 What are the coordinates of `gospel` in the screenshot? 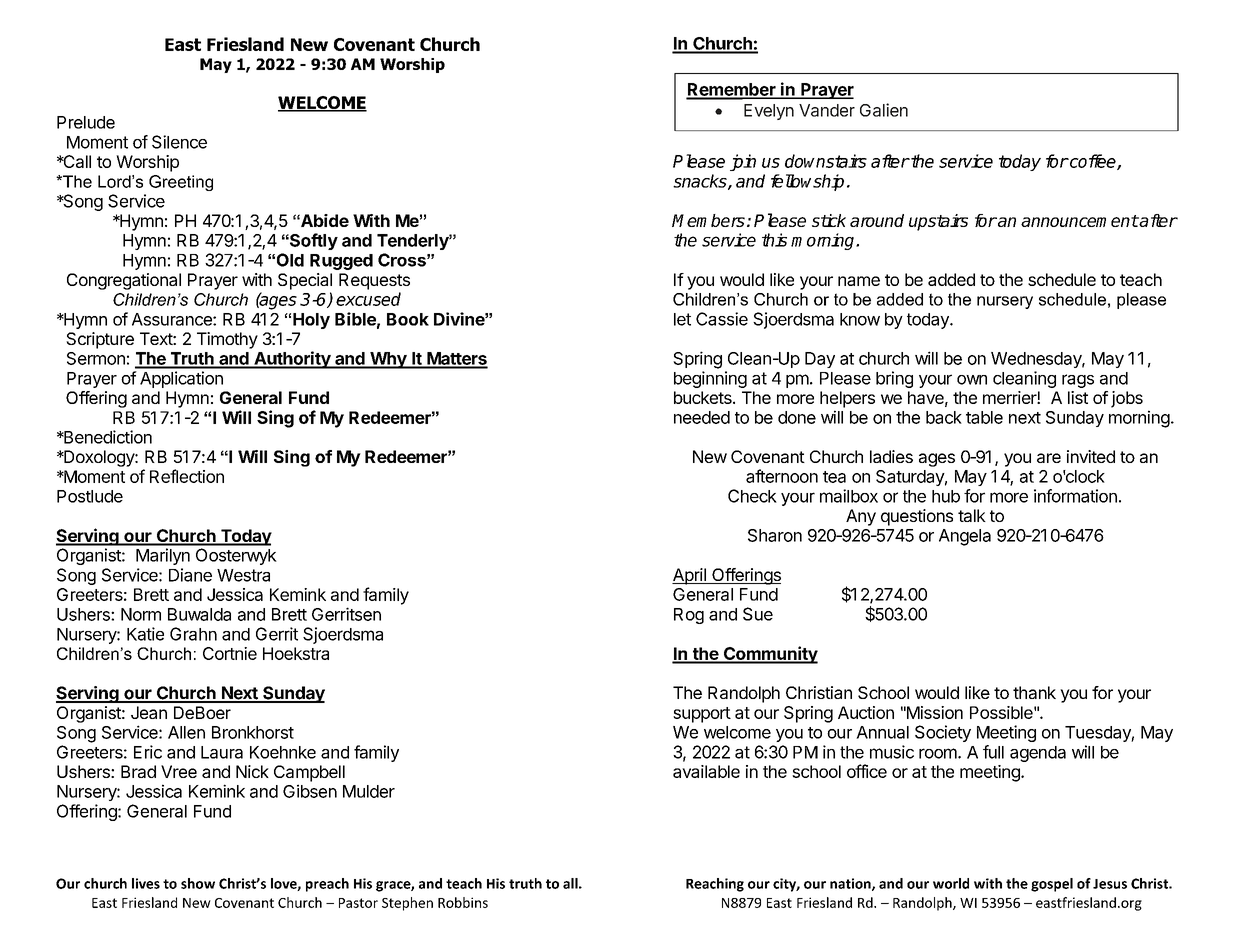 It's located at (1052, 885).
